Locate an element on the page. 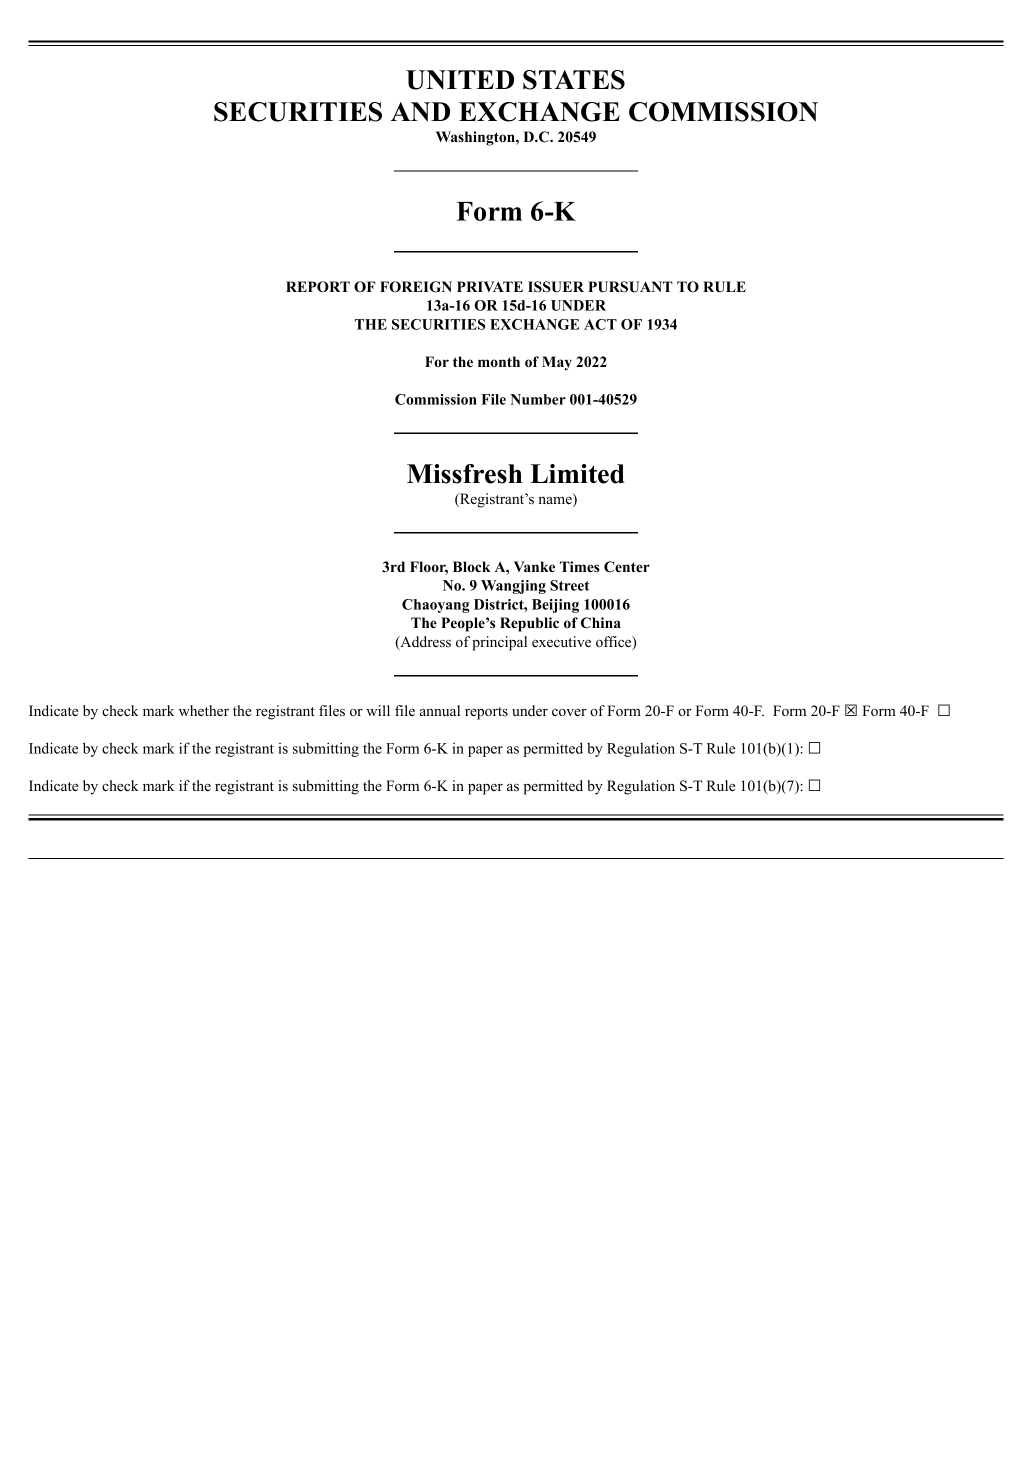 The height and width of the document is (1461, 1033). whether is located at coordinates (204, 710).
